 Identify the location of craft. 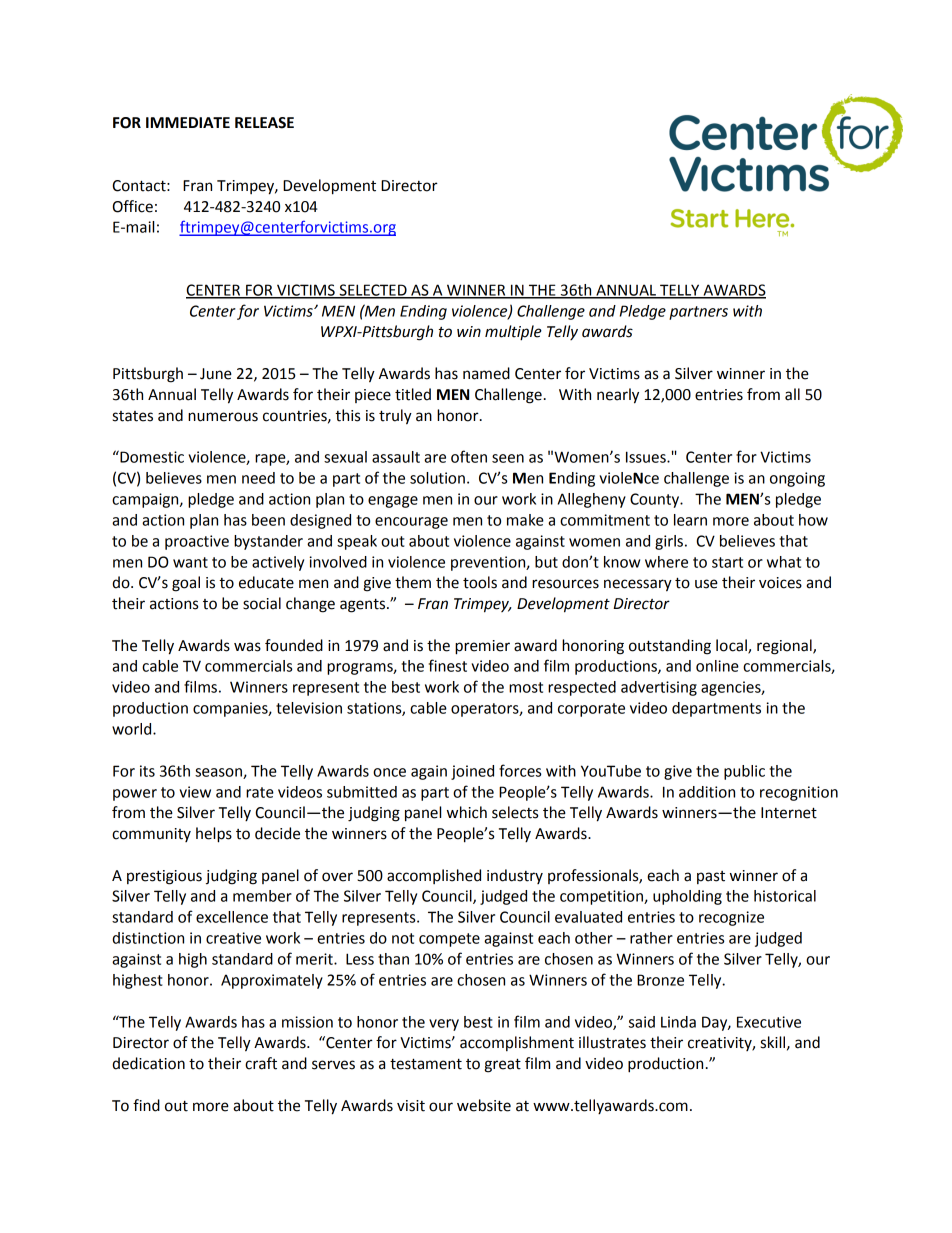
(261, 1063).
